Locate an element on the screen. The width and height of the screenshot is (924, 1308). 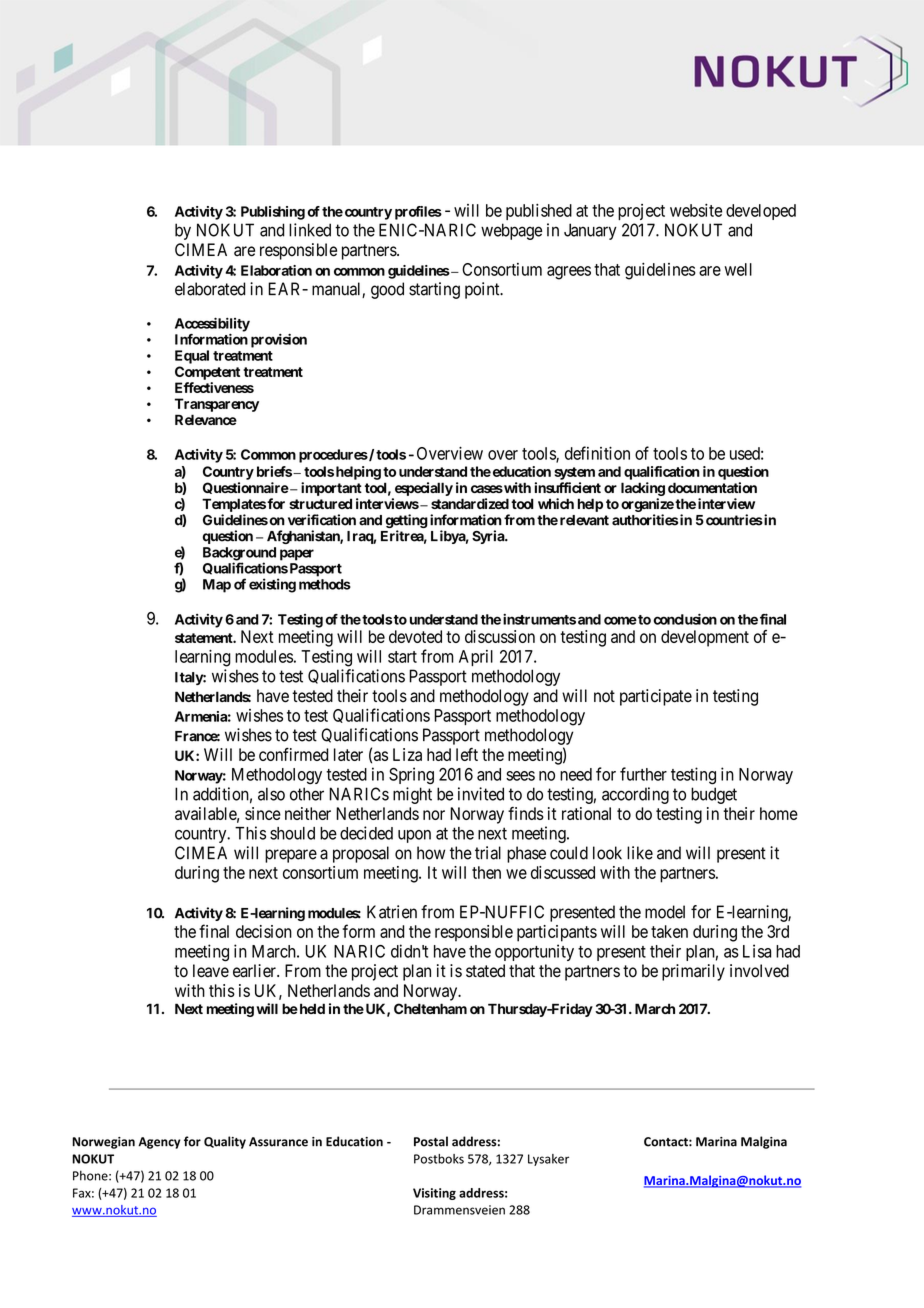
leave is located at coordinates (211, 971).
